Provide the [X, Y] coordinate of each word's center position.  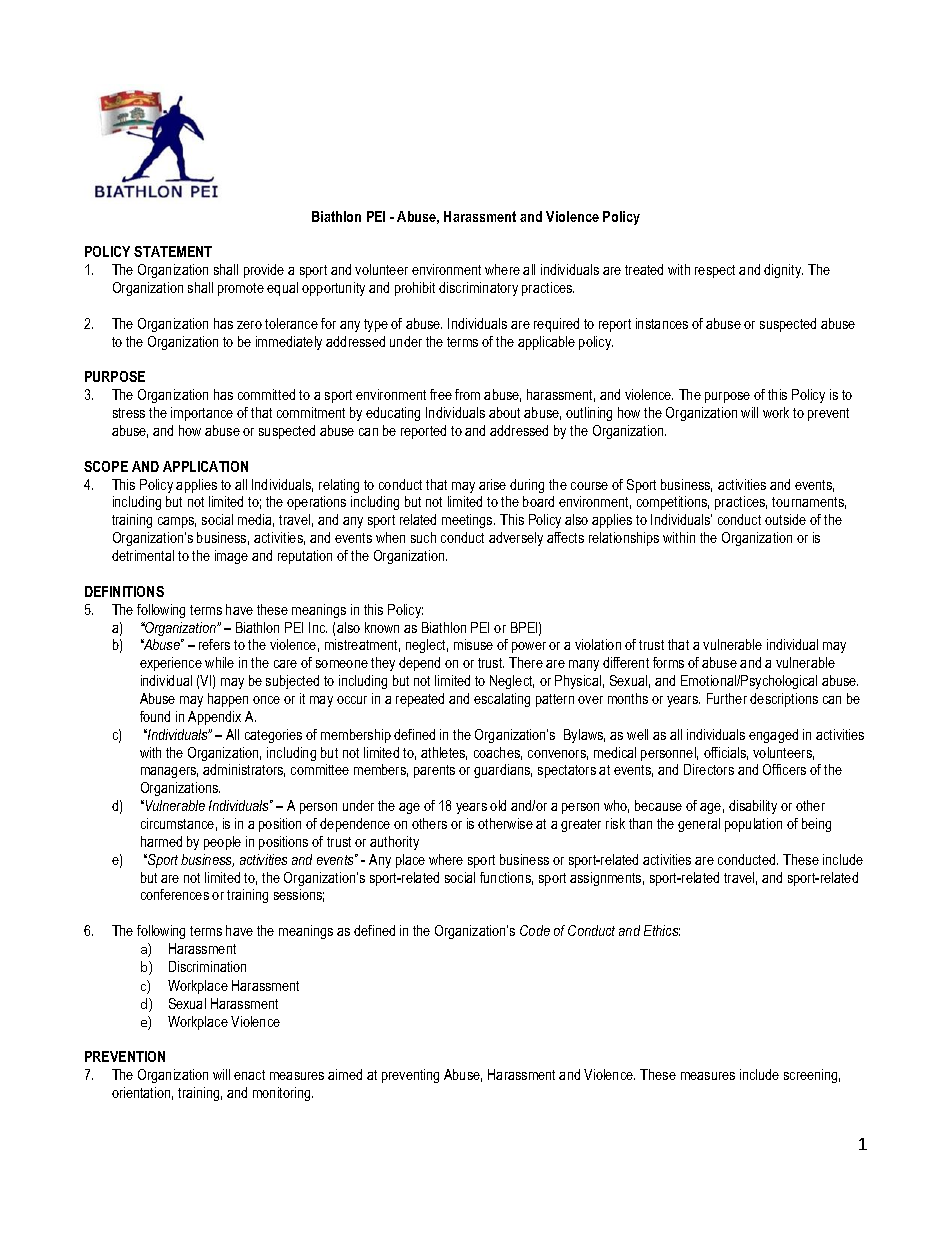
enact [249, 1075]
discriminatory [478, 289]
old [498, 805]
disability [753, 807]
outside [785, 519]
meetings [468, 521]
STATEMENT [173, 251]
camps [177, 522]
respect [715, 271]
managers [169, 772]
